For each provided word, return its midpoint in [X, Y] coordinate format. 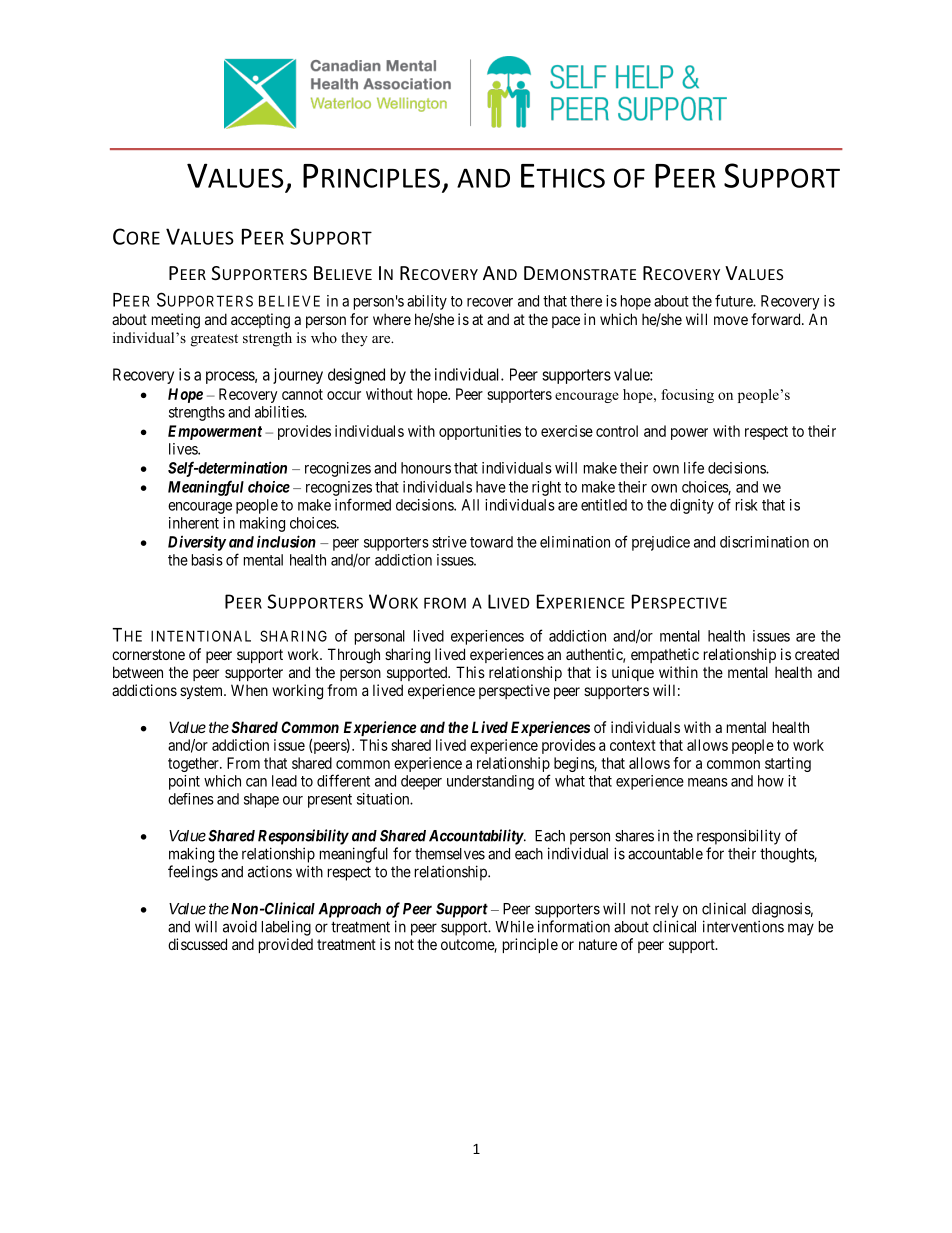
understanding [490, 782]
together [194, 764]
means [708, 782]
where [392, 319]
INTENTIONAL [201, 636]
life [694, 467]
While [514, 926]
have [491, 487]
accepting [260, 321]
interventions [743, 926]
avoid [240, 926]
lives [184, 449]
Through [354, 656]
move [731, 320]
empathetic [665, 655]
